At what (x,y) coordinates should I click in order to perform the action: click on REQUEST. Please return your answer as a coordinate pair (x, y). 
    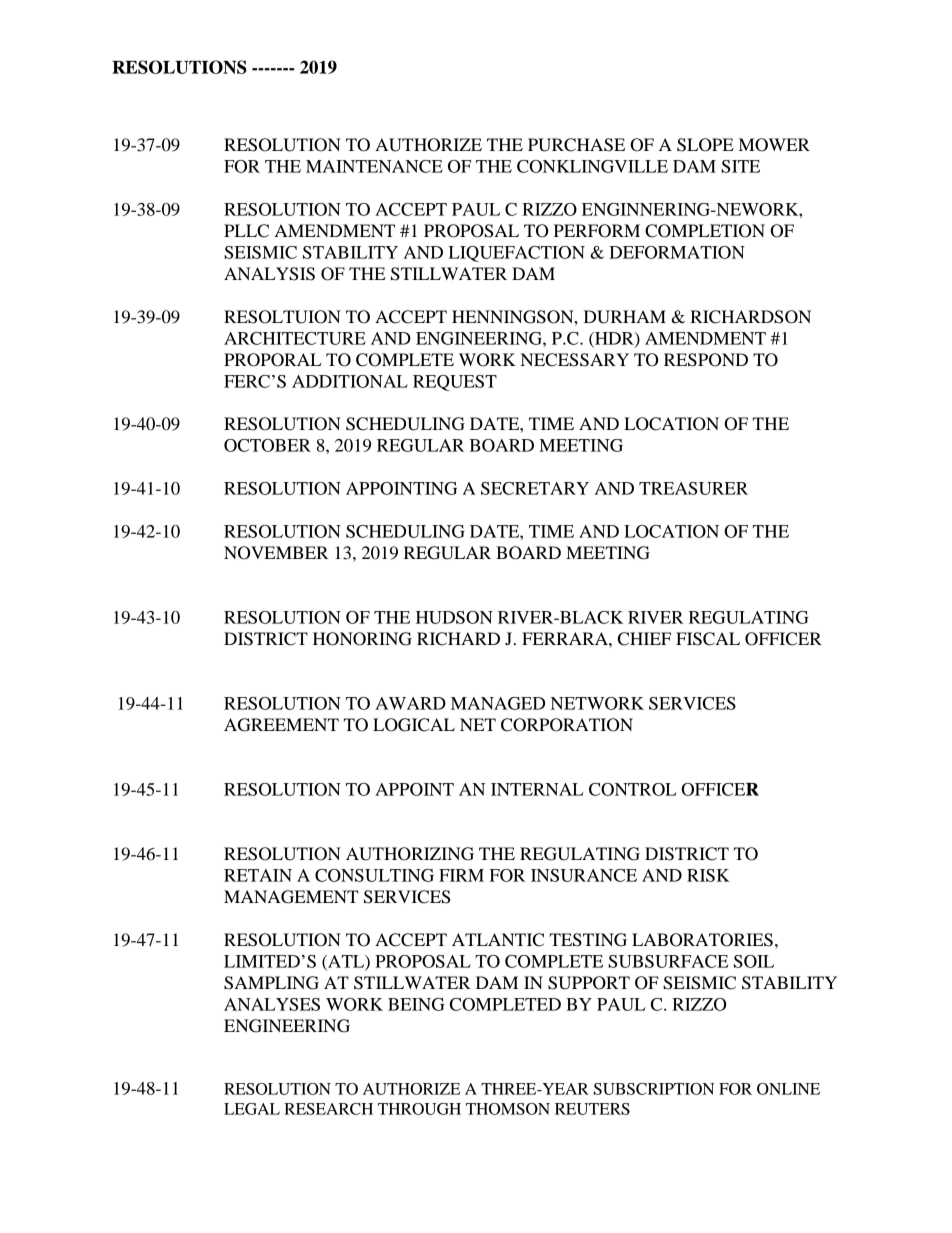
    Looking at the image, I should click on (455, 383).
